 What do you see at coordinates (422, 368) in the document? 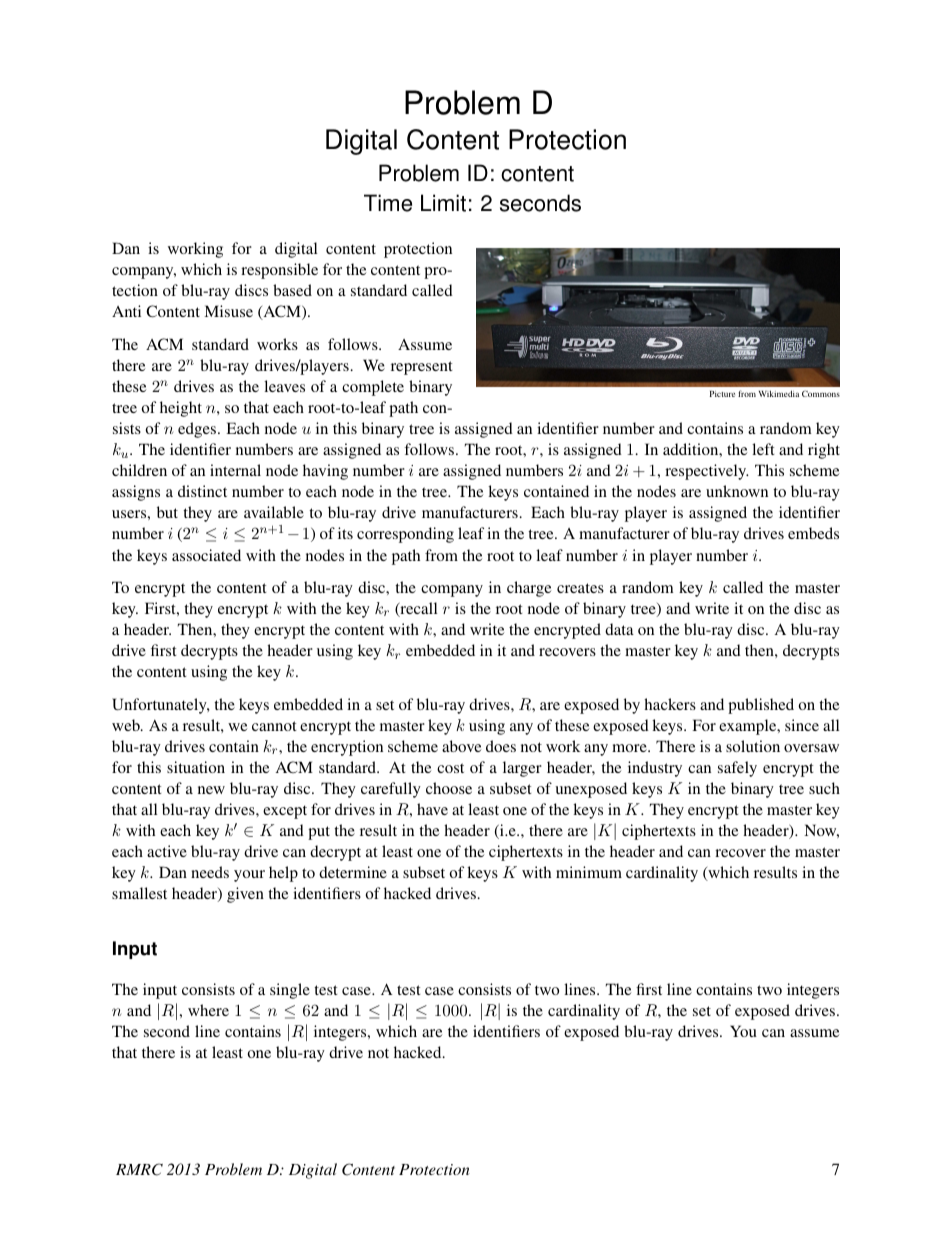
I see `represent` at bounding box center [422, 368].
